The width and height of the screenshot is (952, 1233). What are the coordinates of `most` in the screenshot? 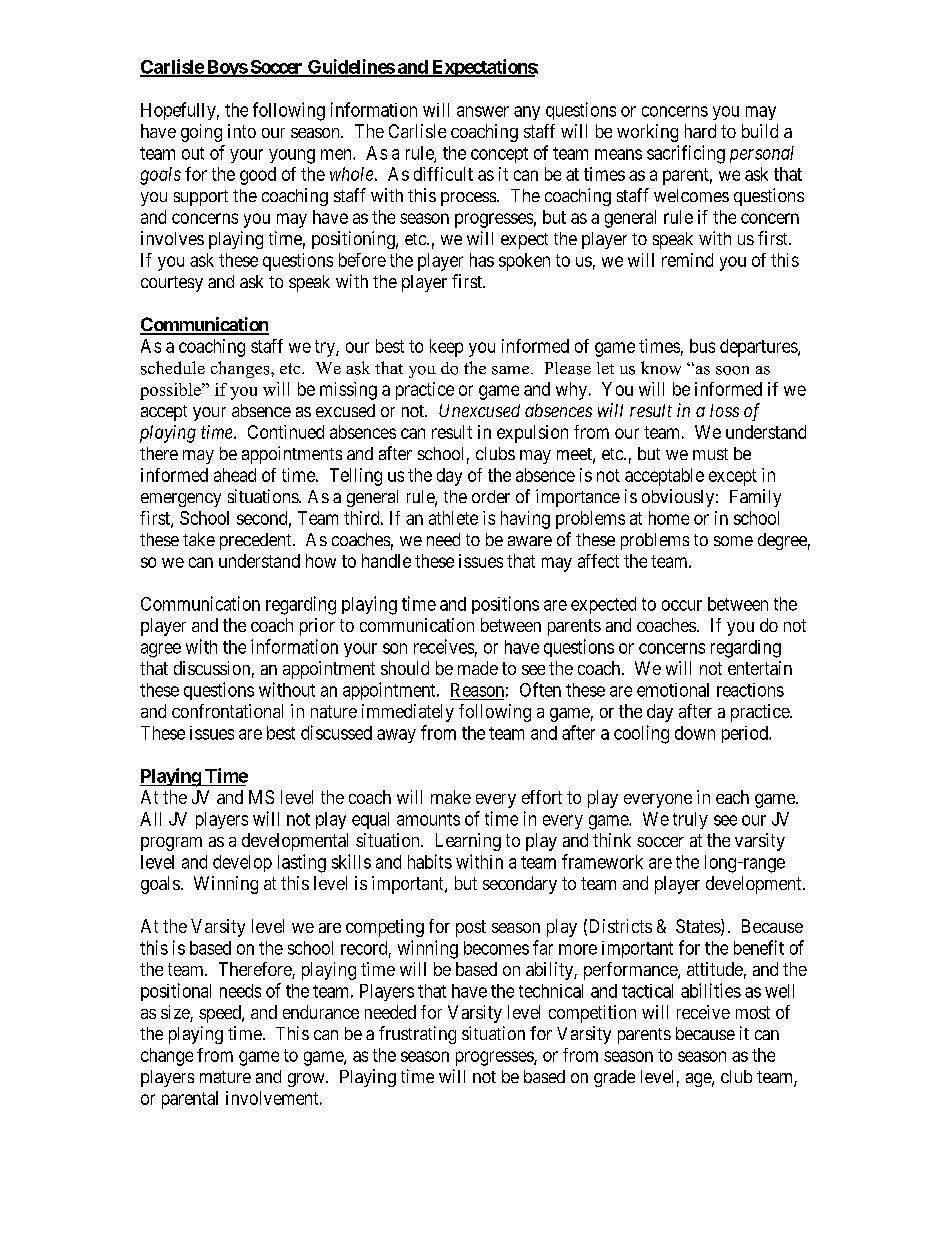 It's located at (753, 1012).
